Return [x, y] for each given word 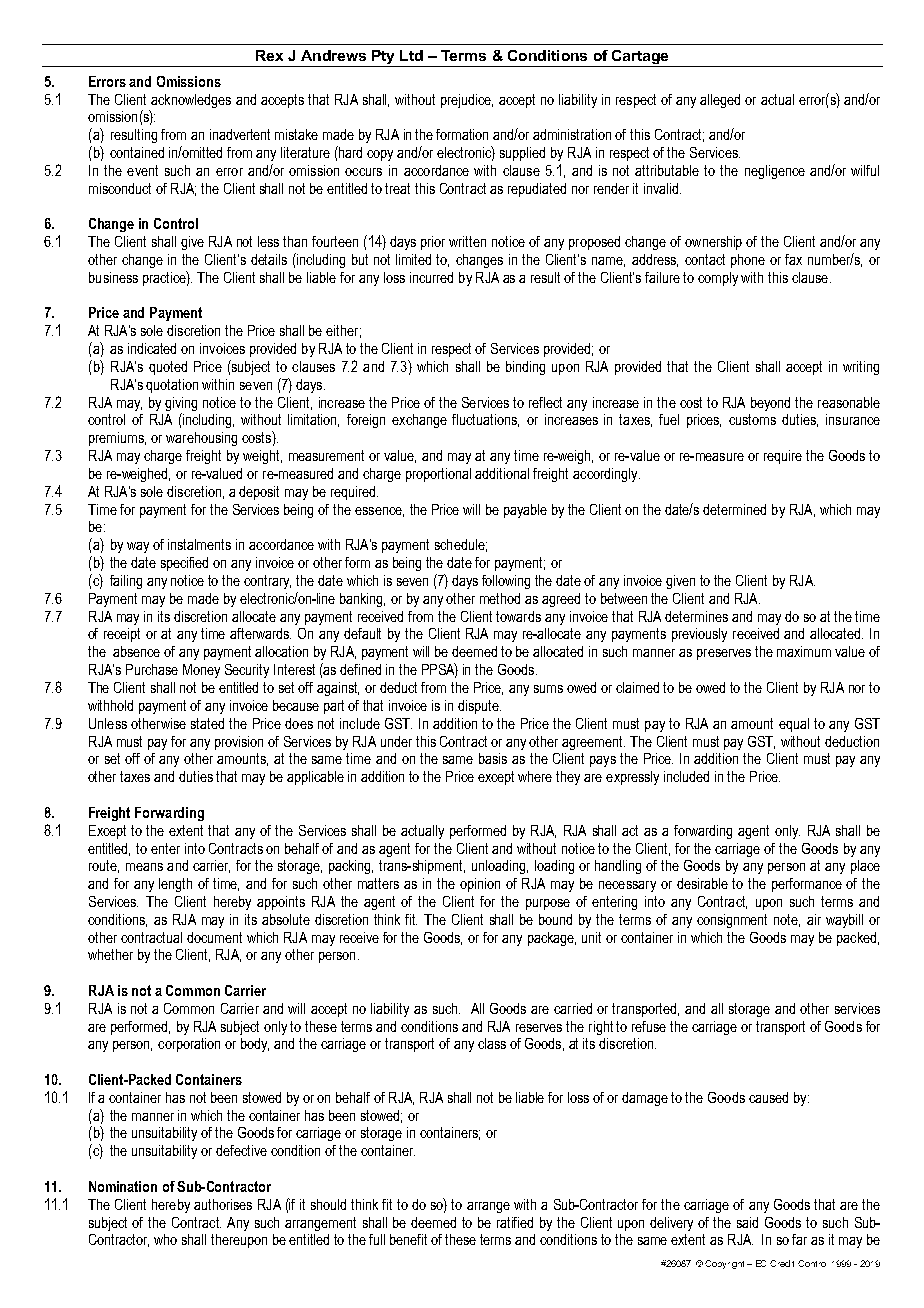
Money [201, 671]
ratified [515, 1222]
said [747, 1222]
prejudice [467, 101]
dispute [479, 707]
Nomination [123, 1186]
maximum [804, 651]
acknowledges [190, 102]
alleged [720, 101]
